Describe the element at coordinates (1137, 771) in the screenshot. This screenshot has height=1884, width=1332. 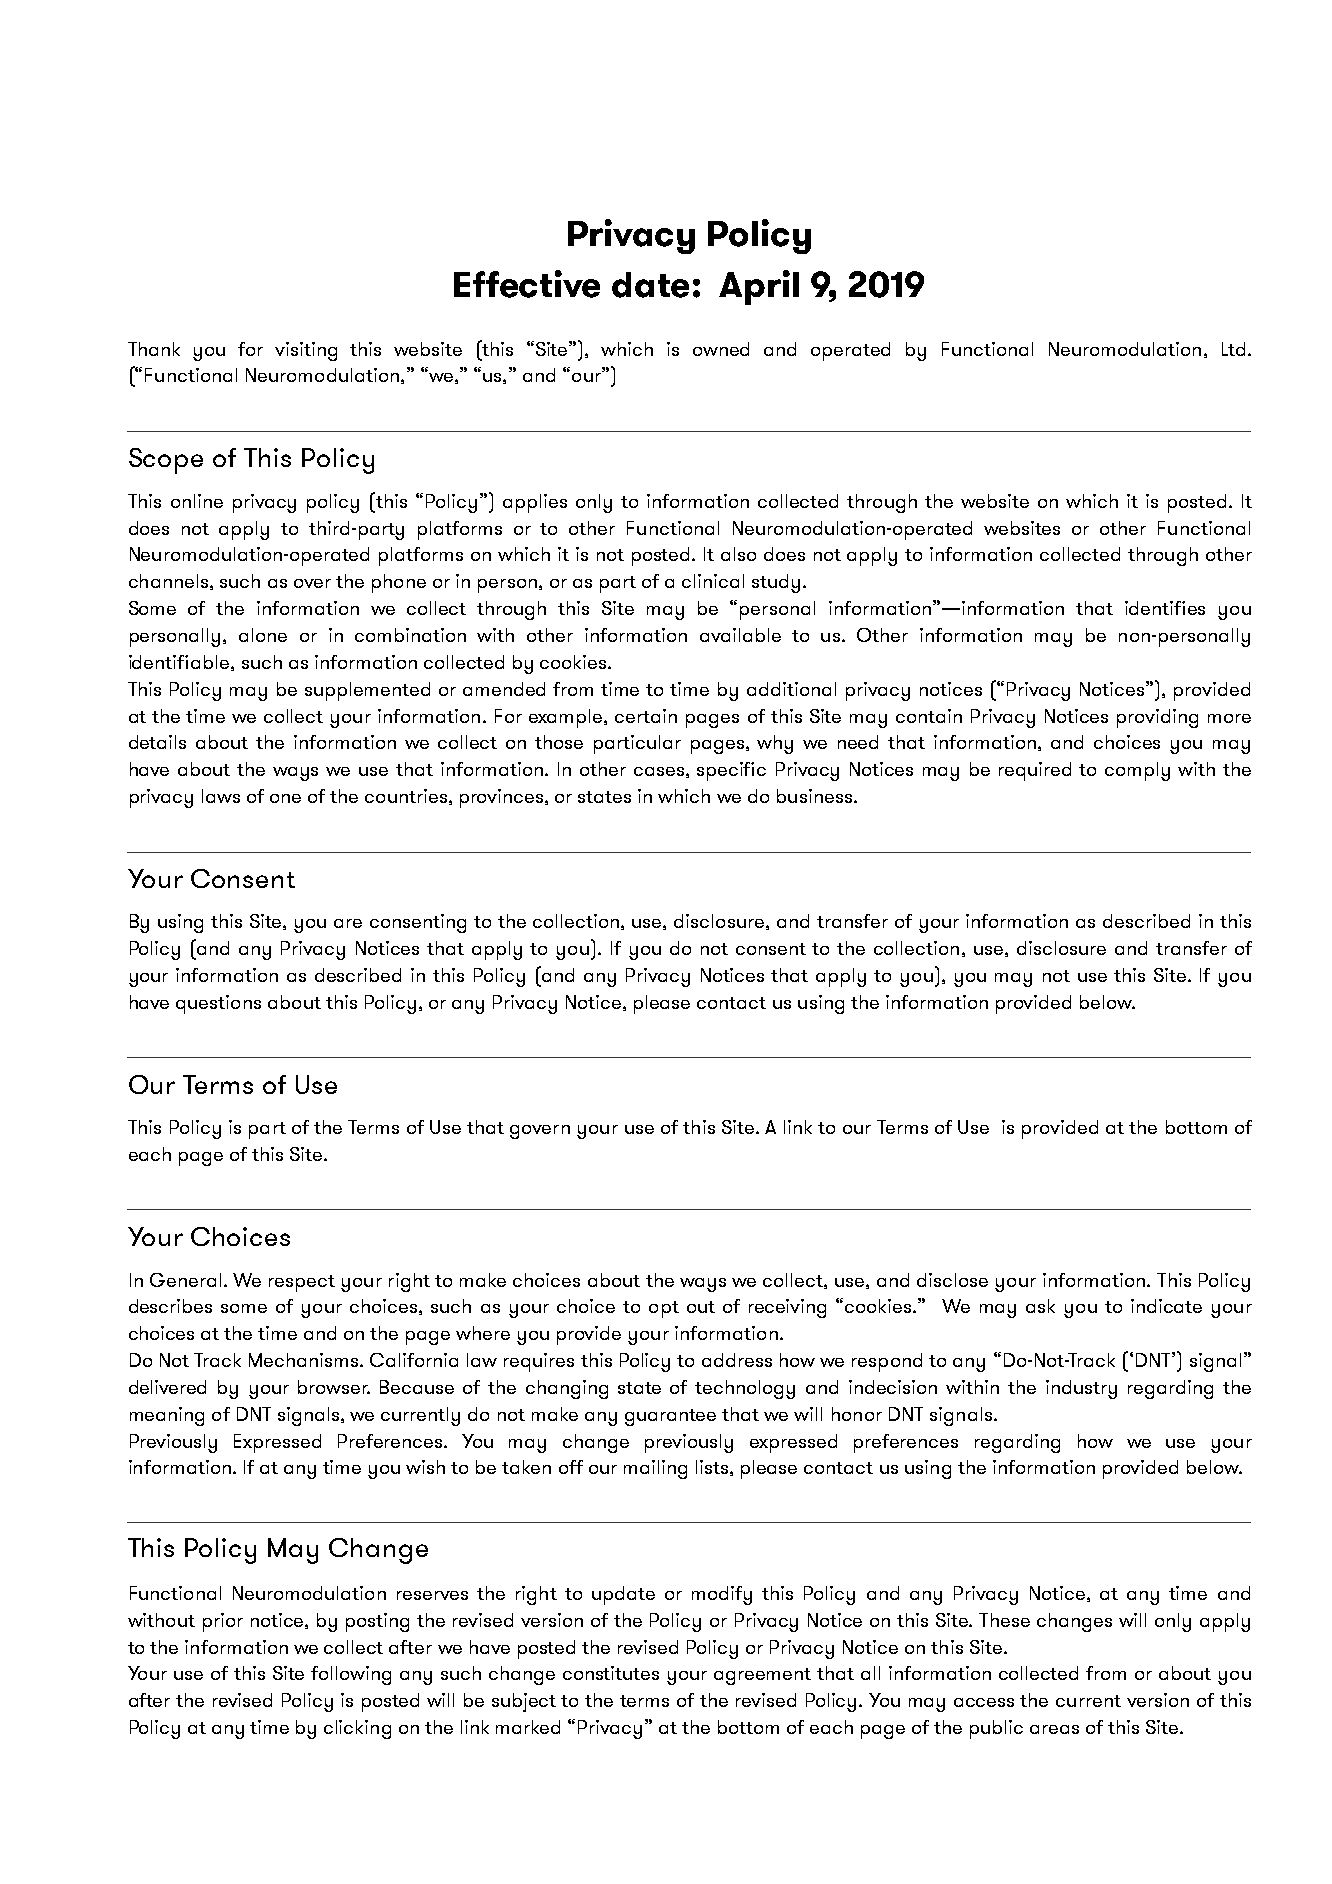
I see `comply` at that location.
